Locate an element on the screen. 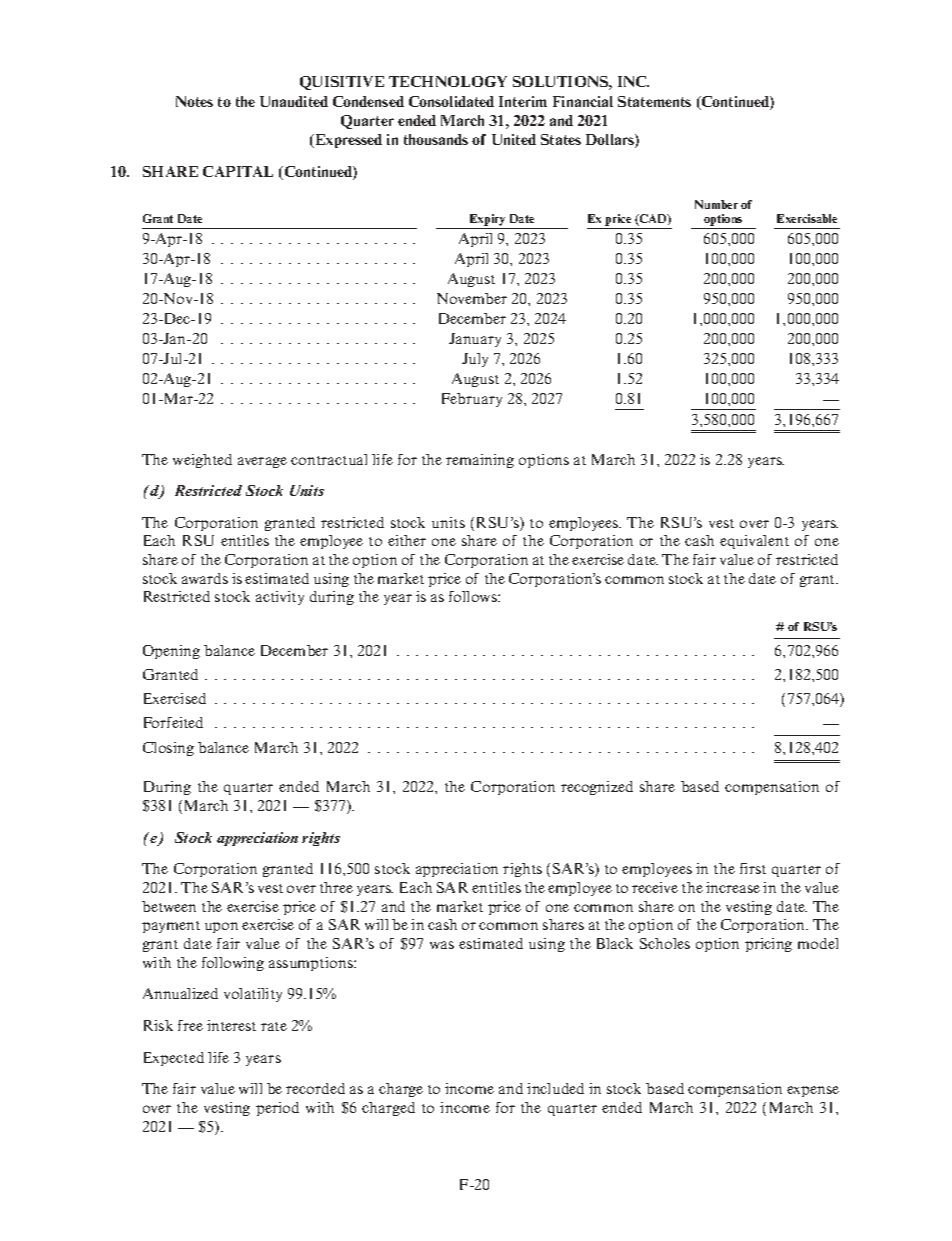 The image size is (952, 1241). equivalent is located at coordinates (754, 542).
